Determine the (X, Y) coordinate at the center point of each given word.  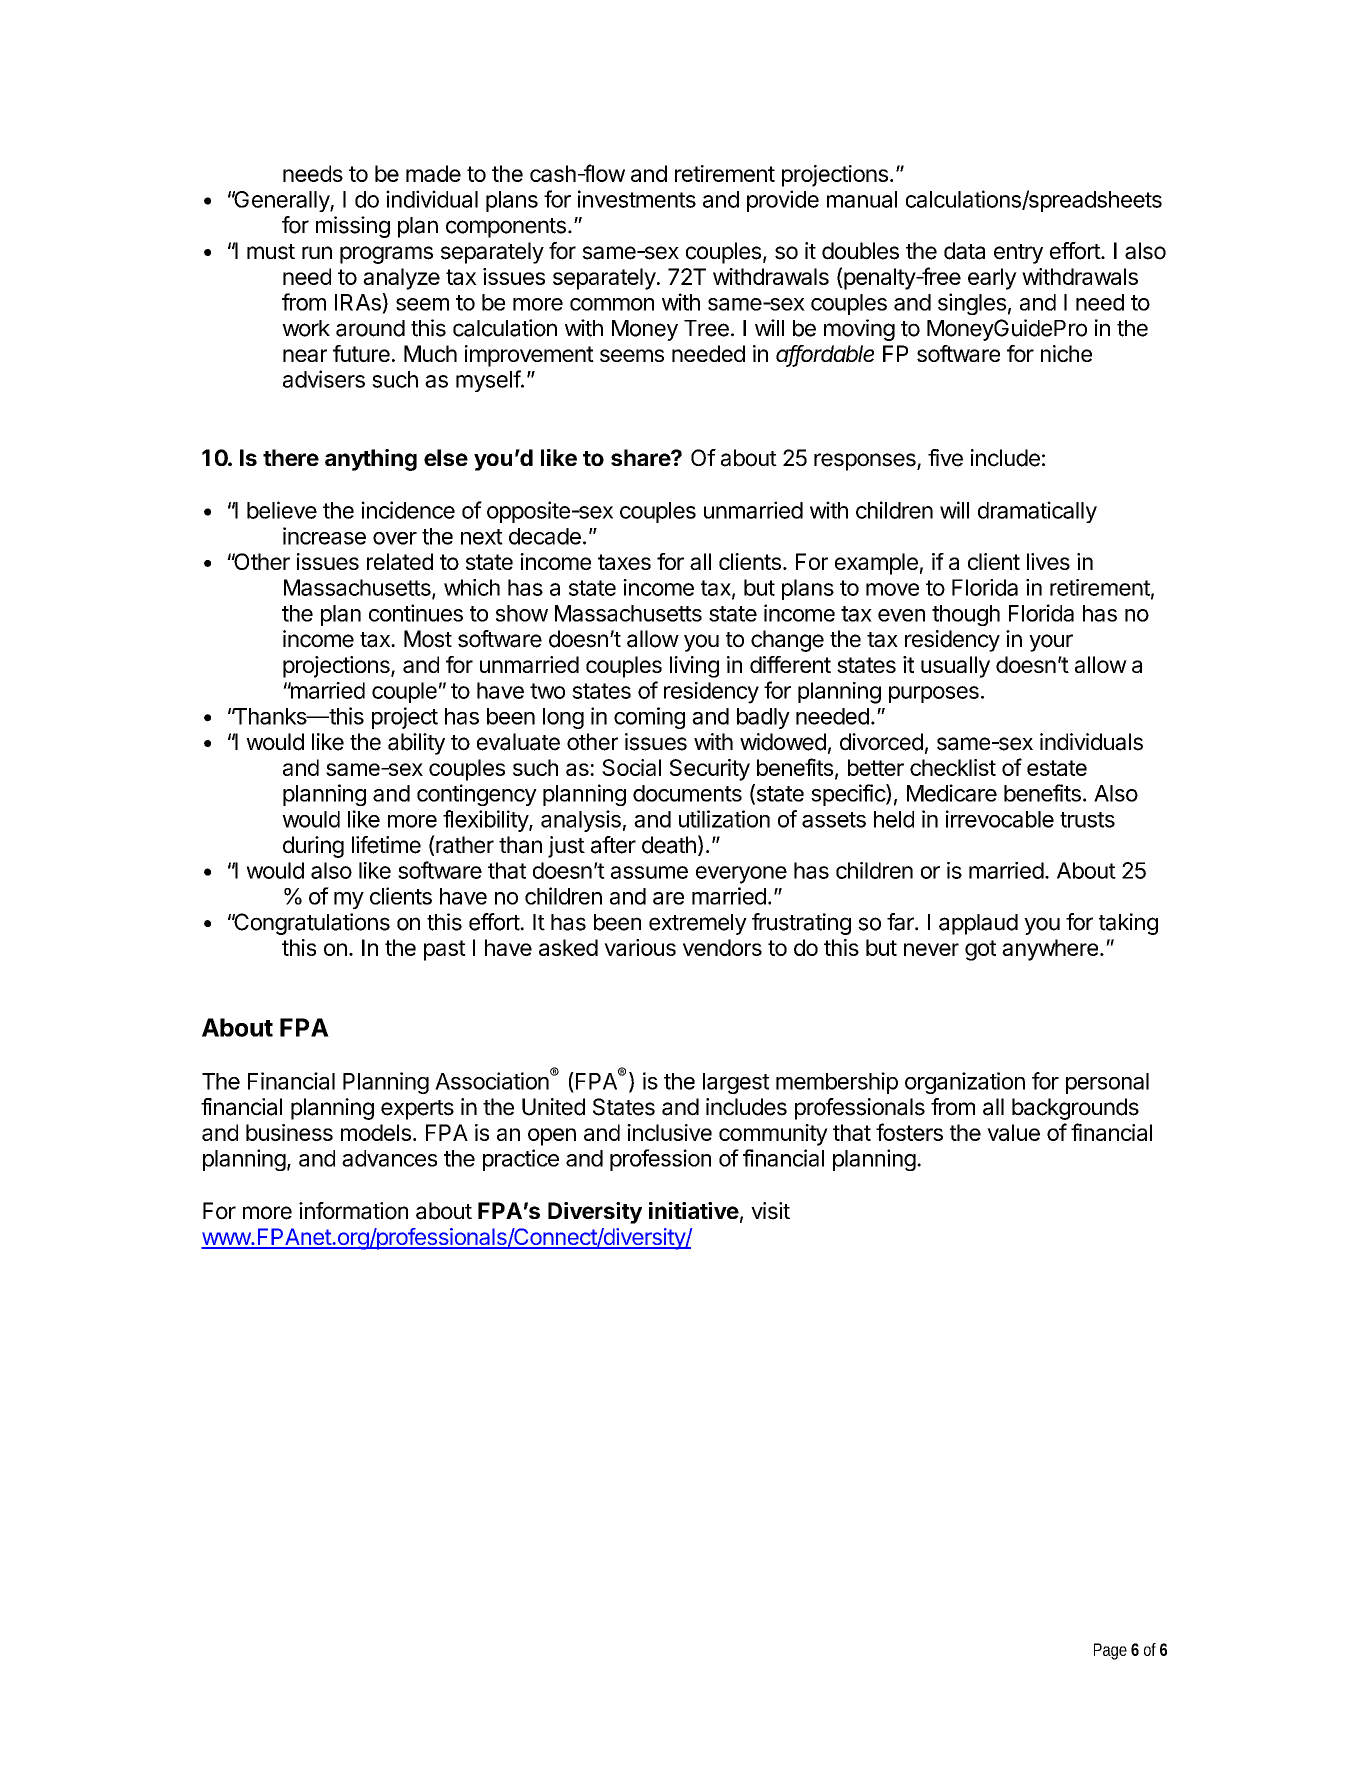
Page (1110, 1651)
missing (353, 227)
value (1013, 1132)
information (353, 1211)
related (400, 561)
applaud (978, 924)
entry (1018, 254)
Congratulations (311, 924)
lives (1048, 561)
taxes (624, 562)
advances (389, 1158)
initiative (694, 1210)
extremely (698, 924)
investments (637, 199)
